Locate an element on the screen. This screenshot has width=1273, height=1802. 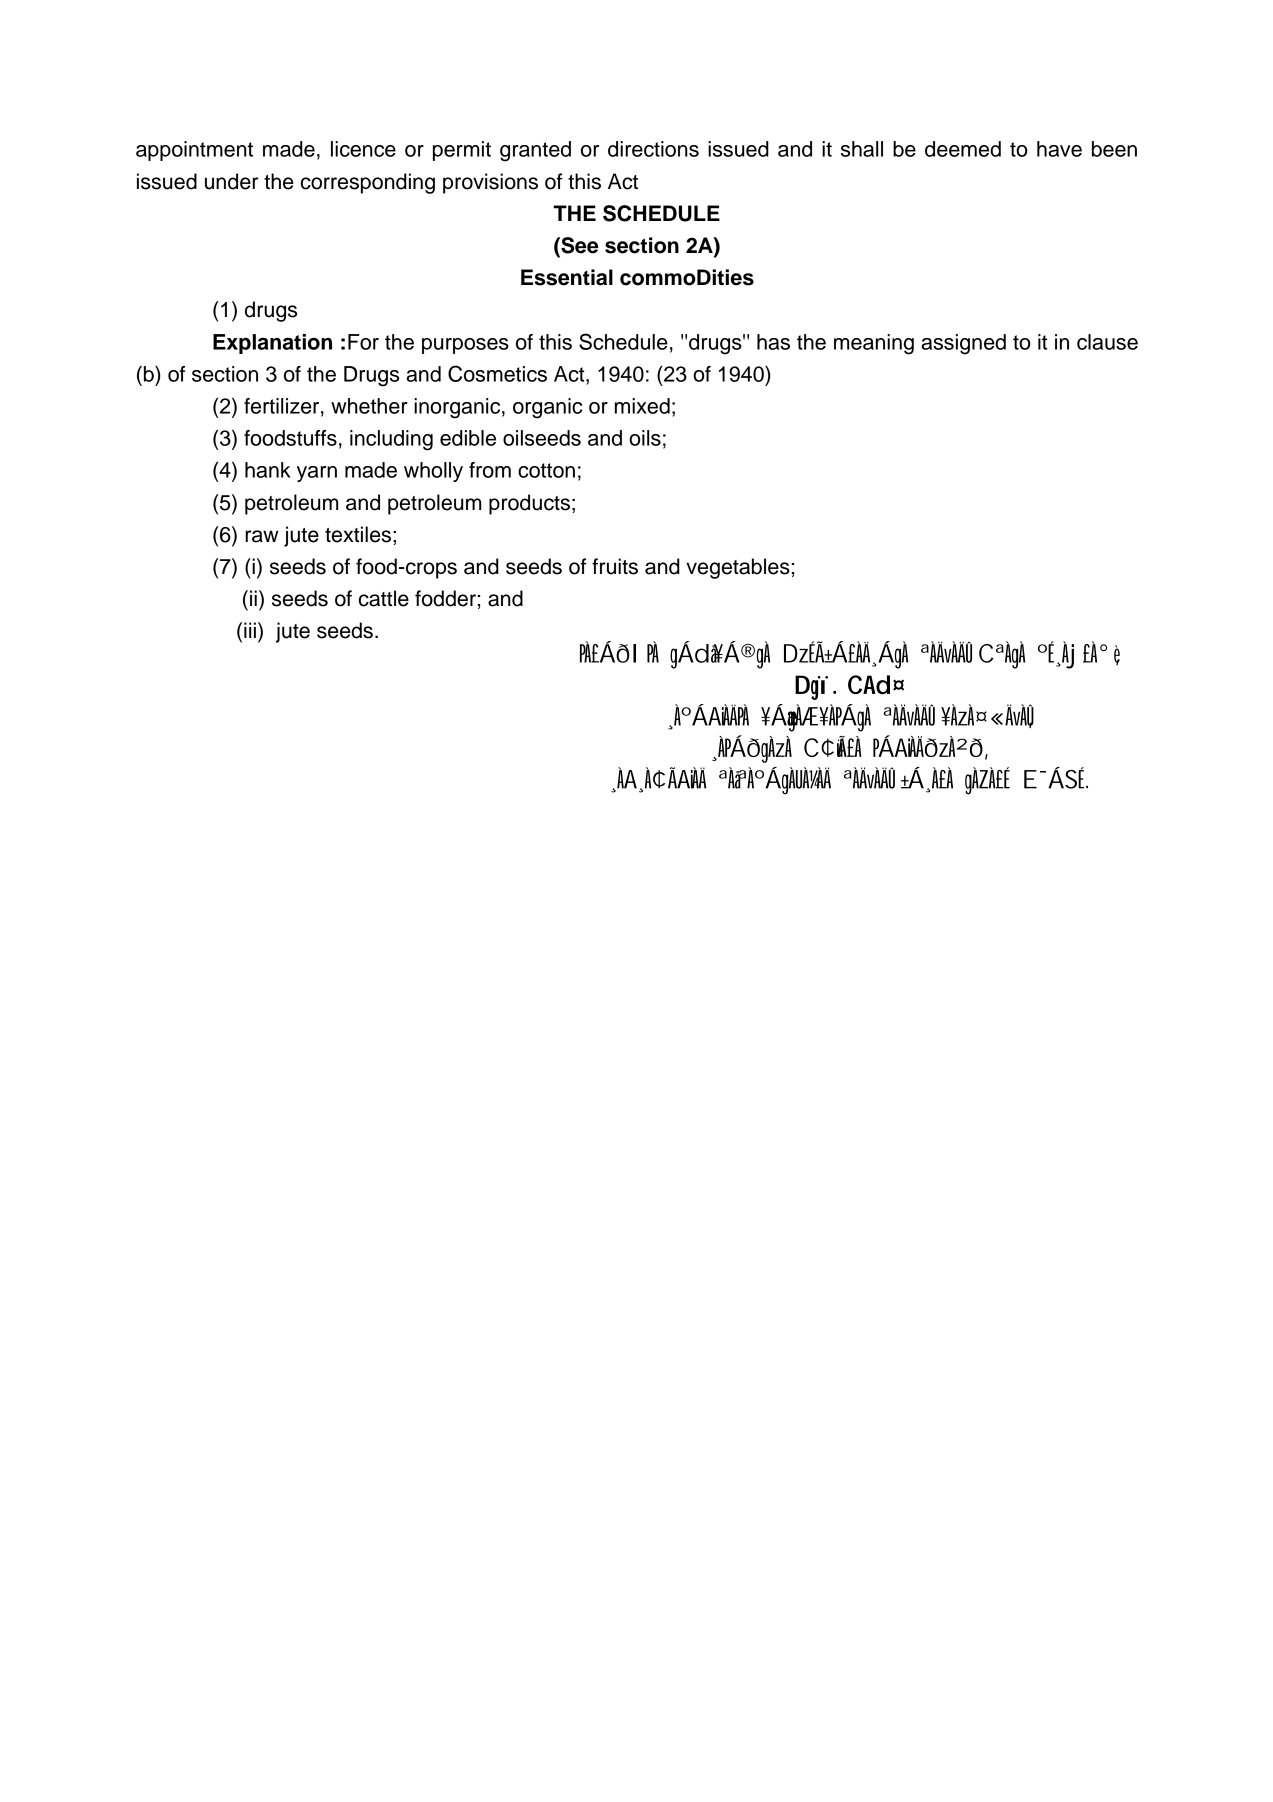
deemed is located at coordinates (963, 149).
